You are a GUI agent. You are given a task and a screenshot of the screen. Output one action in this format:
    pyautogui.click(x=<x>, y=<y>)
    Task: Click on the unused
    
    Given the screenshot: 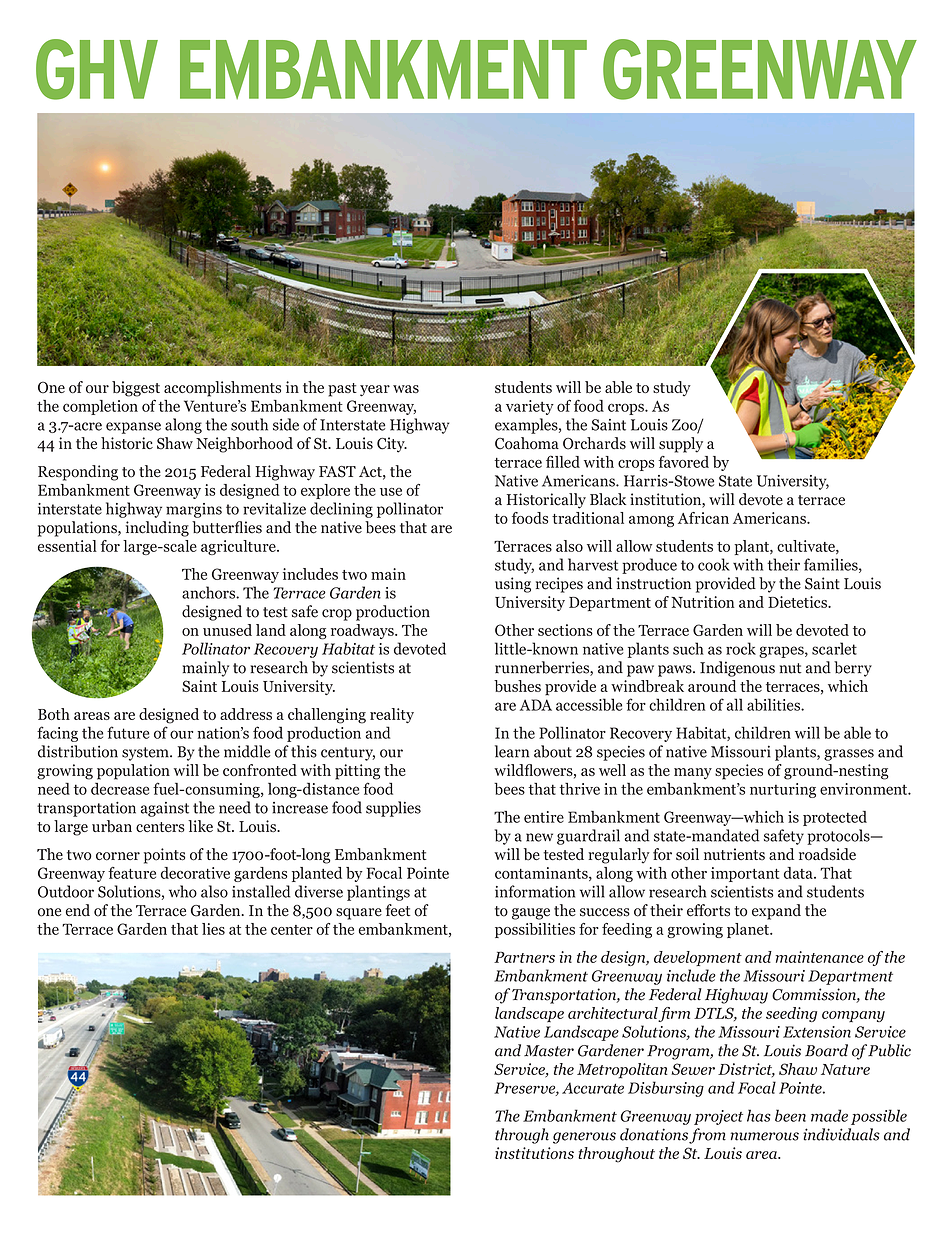 What is the action you would take?
    pyautogui.click(x=227, y=630)
